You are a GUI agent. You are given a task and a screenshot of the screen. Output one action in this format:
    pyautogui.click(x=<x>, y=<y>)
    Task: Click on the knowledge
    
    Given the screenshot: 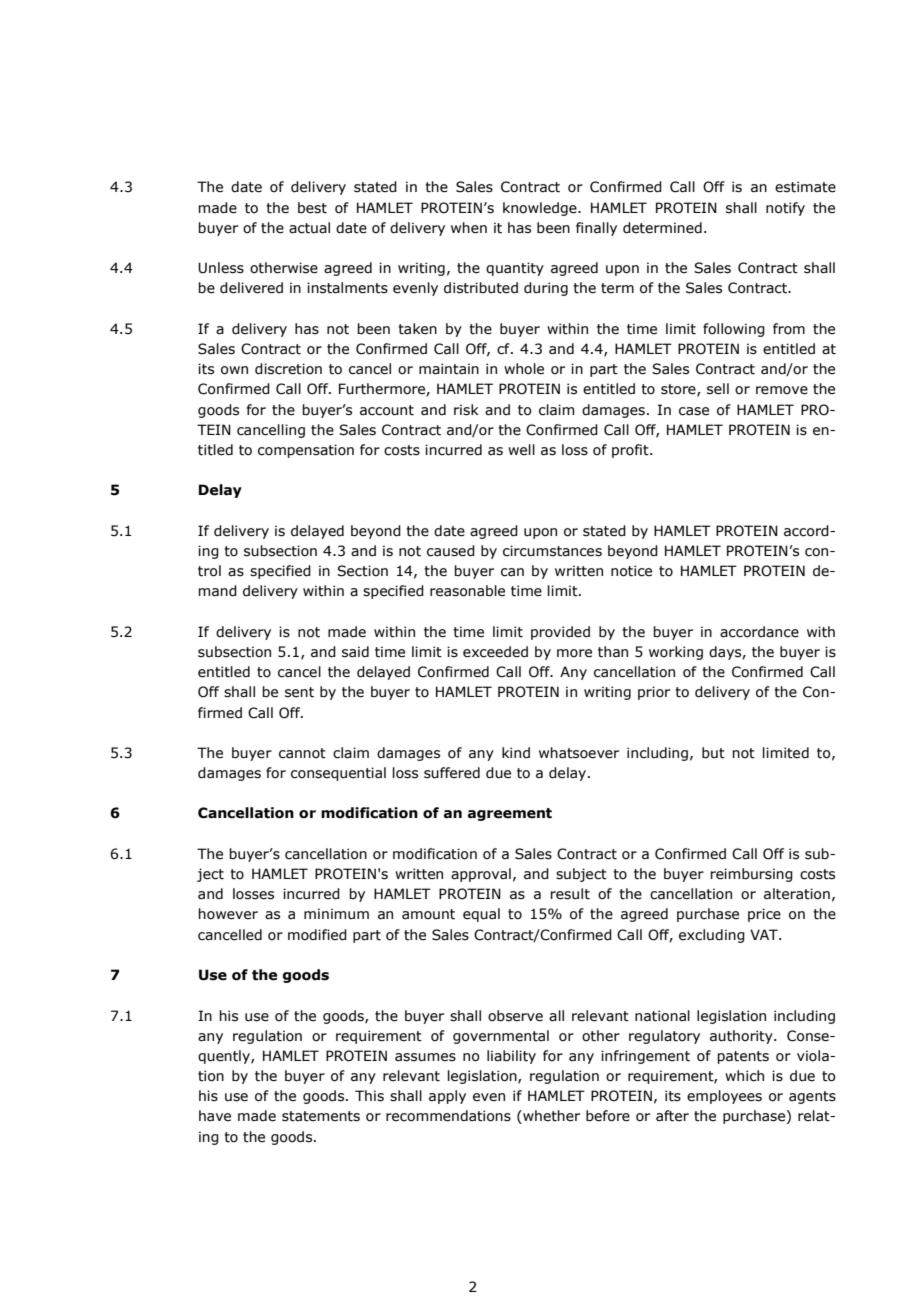 What is the action you would take?
    pyautogui.click(x=541, y=209)
